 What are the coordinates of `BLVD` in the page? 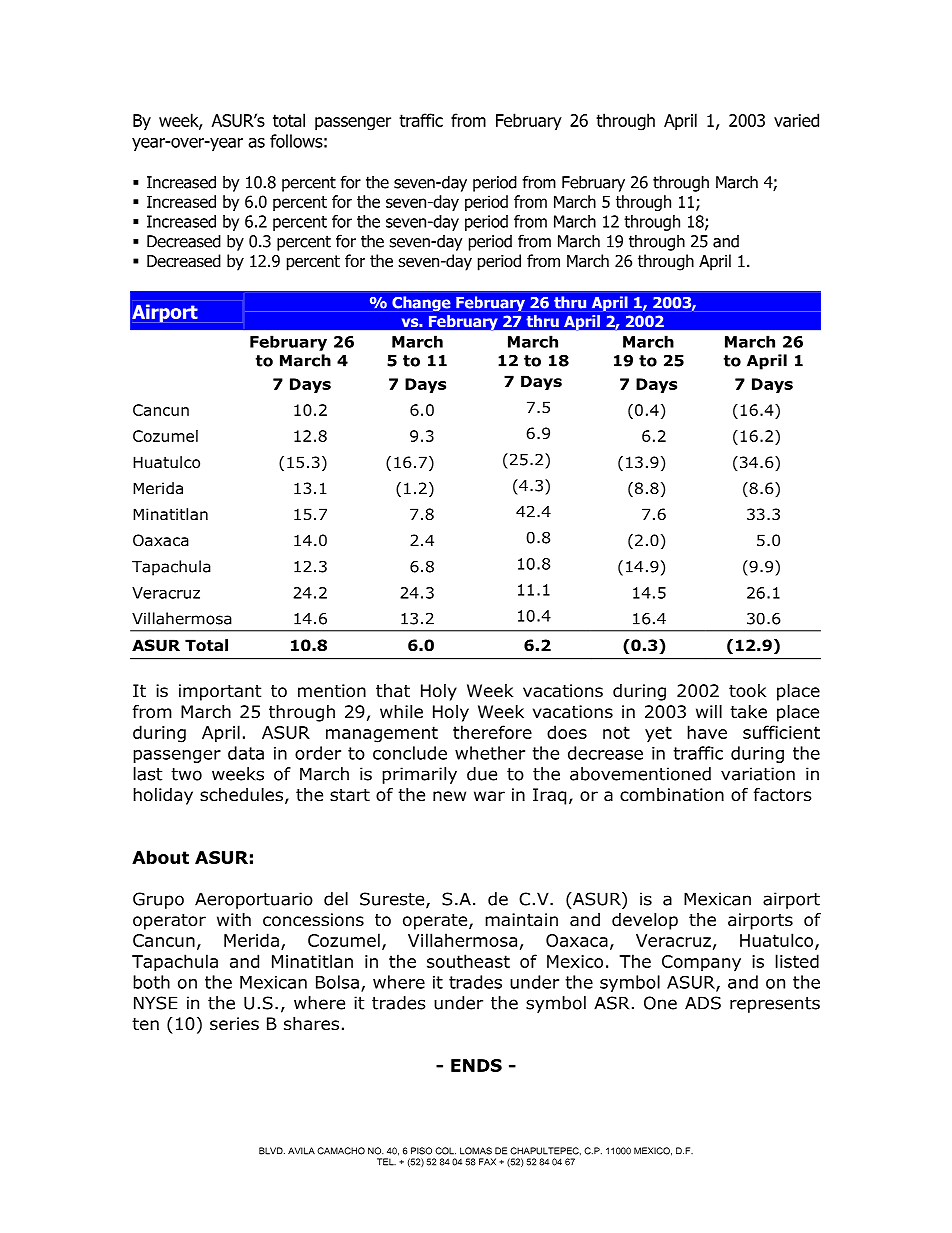 It's located at (272, 1151).
